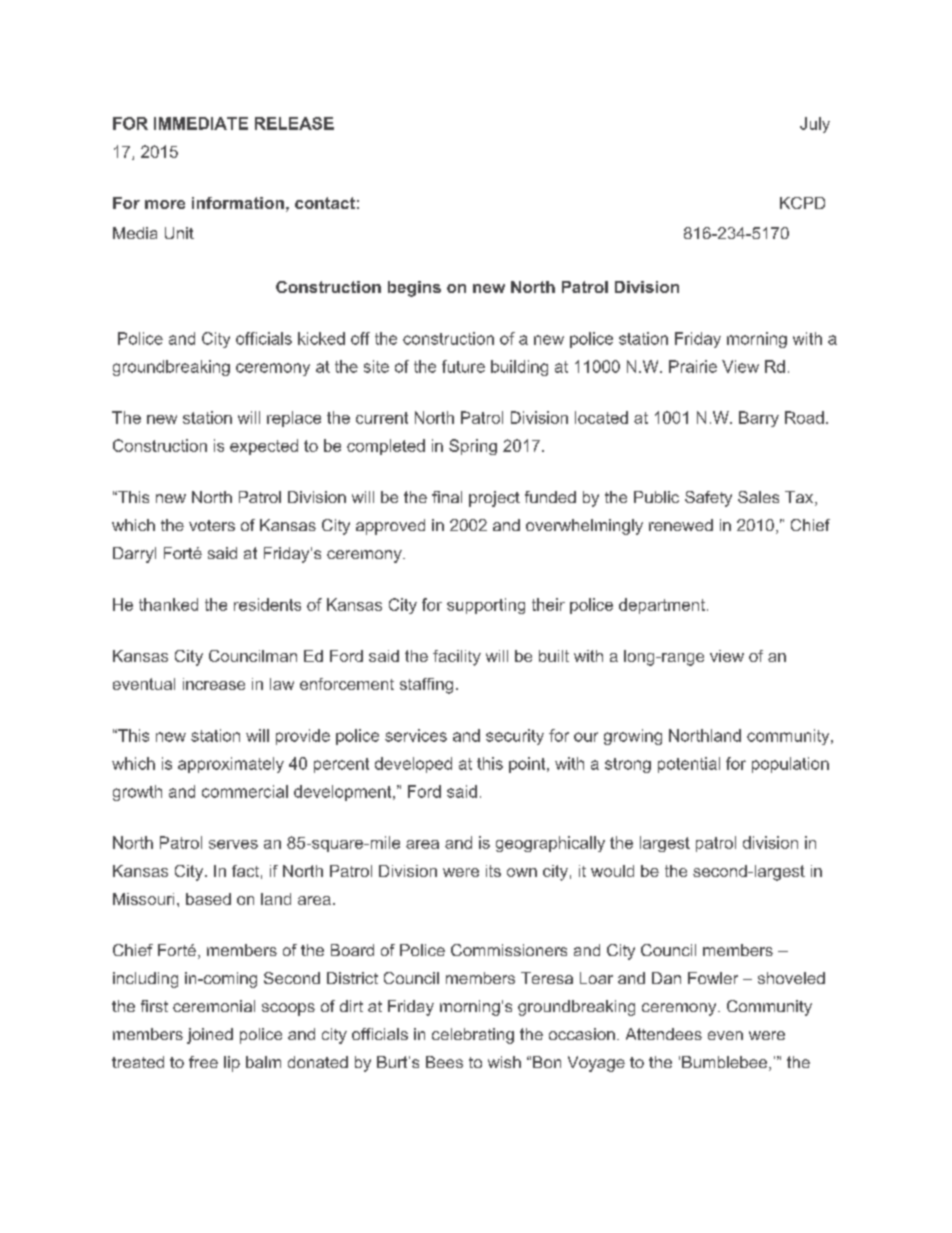 The height and width of the document is (1233, 952). What do you see at coordinates (238, 203) in the document?
I see `information` at bounding box center [238, 203].
